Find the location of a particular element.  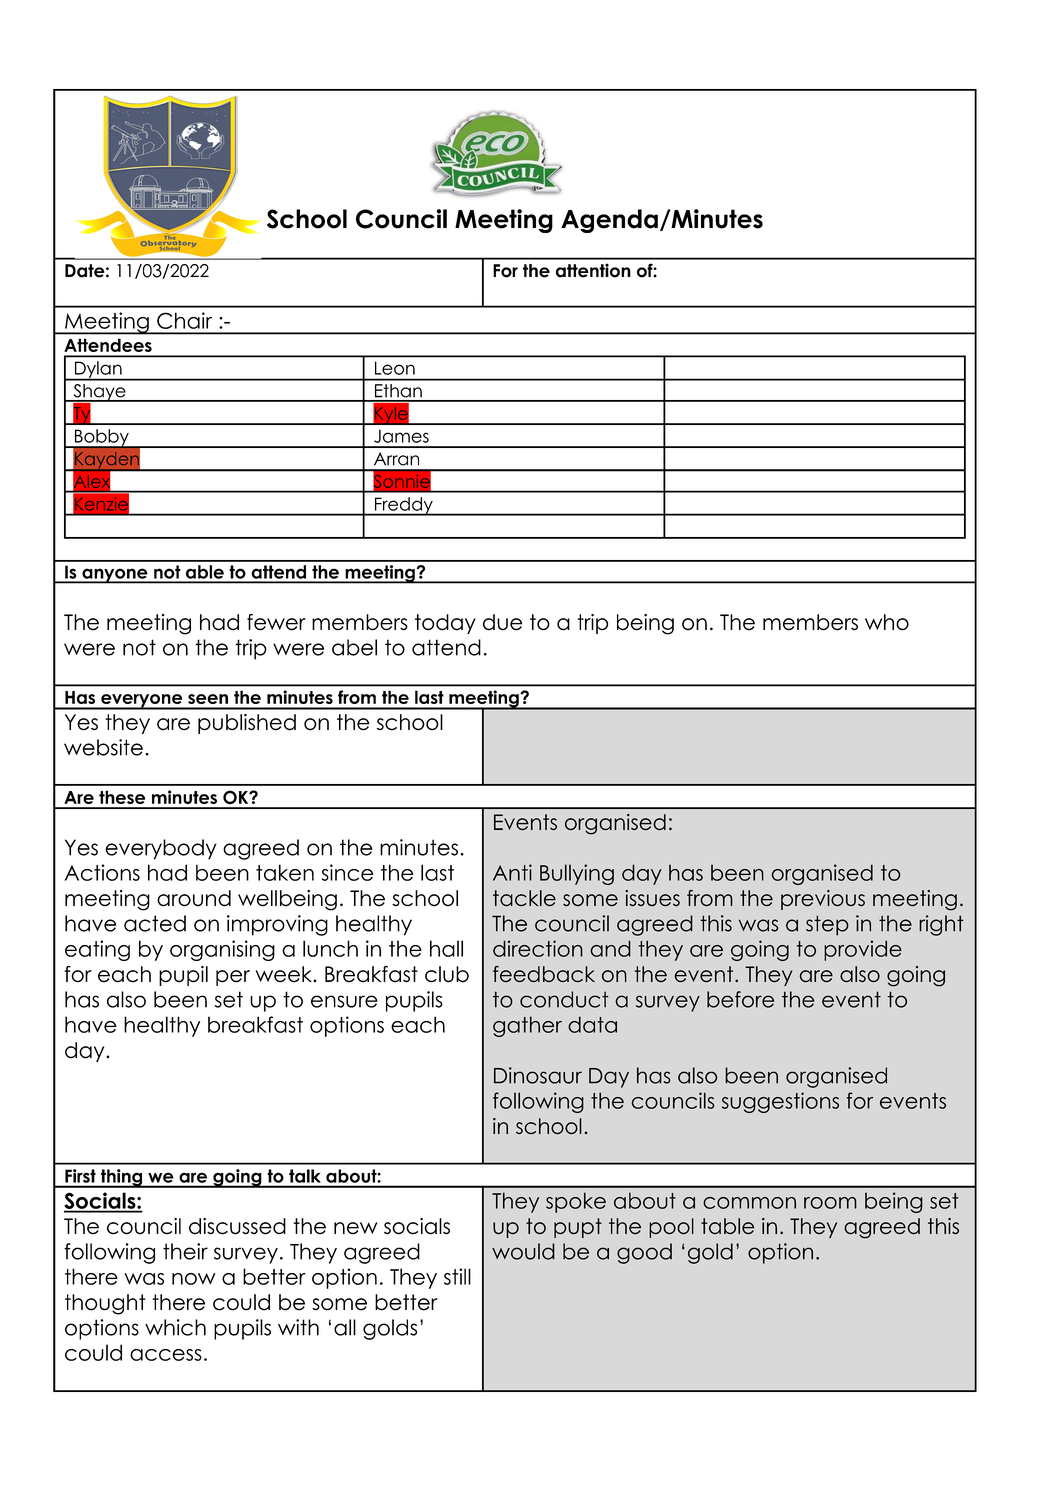

who is located at coordinates (887, 622).
